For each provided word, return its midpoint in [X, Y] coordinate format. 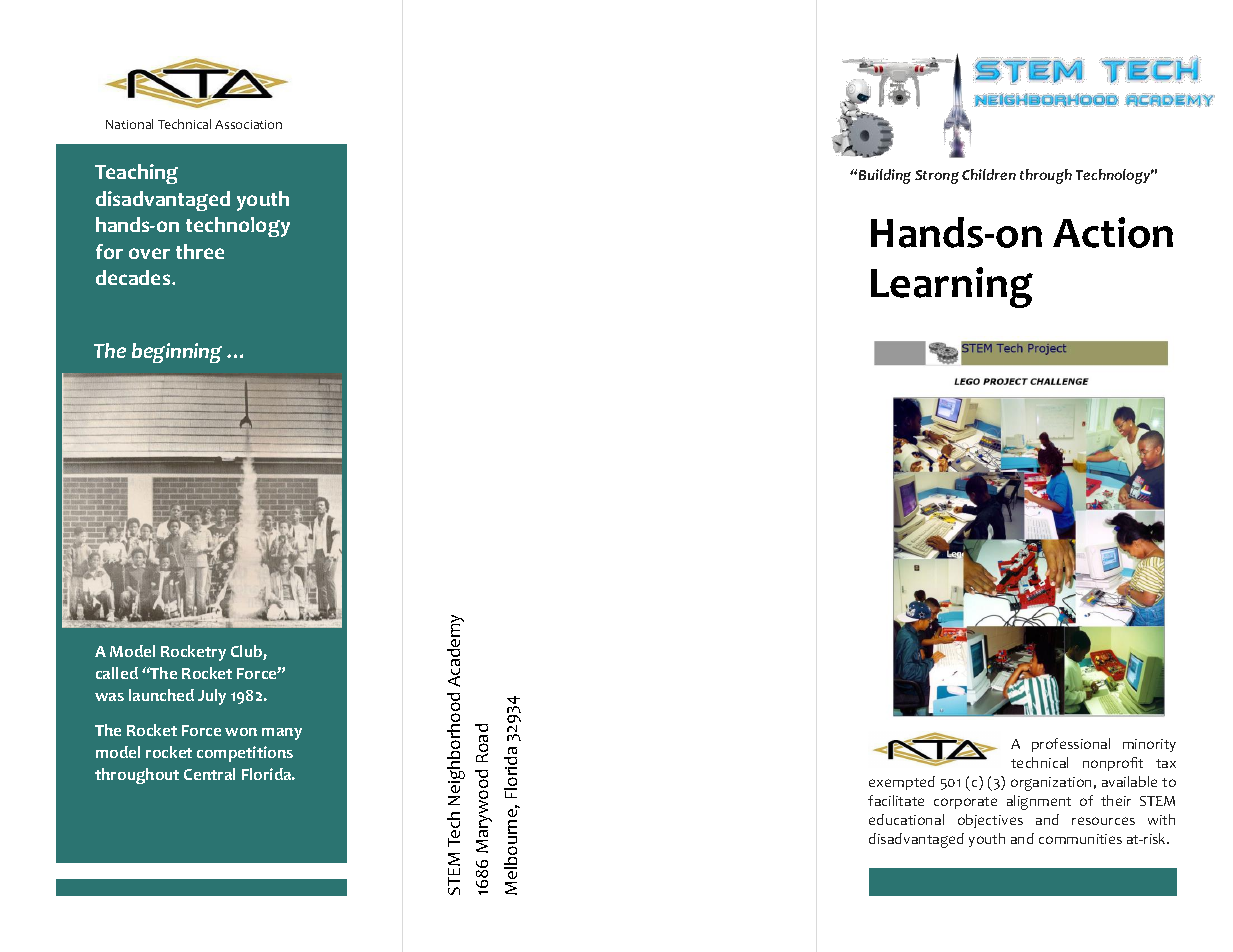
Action [1113, 232]
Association [248, 124]
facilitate [896, 800]
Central [209, 774]
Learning [952, 287]
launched [161, 695]
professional [1071, 745]
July [212, 697]
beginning [177, 353]
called [117, 673]
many [282, 734]
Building [885, 176]
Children [989, 174]
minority [1149, 745]
